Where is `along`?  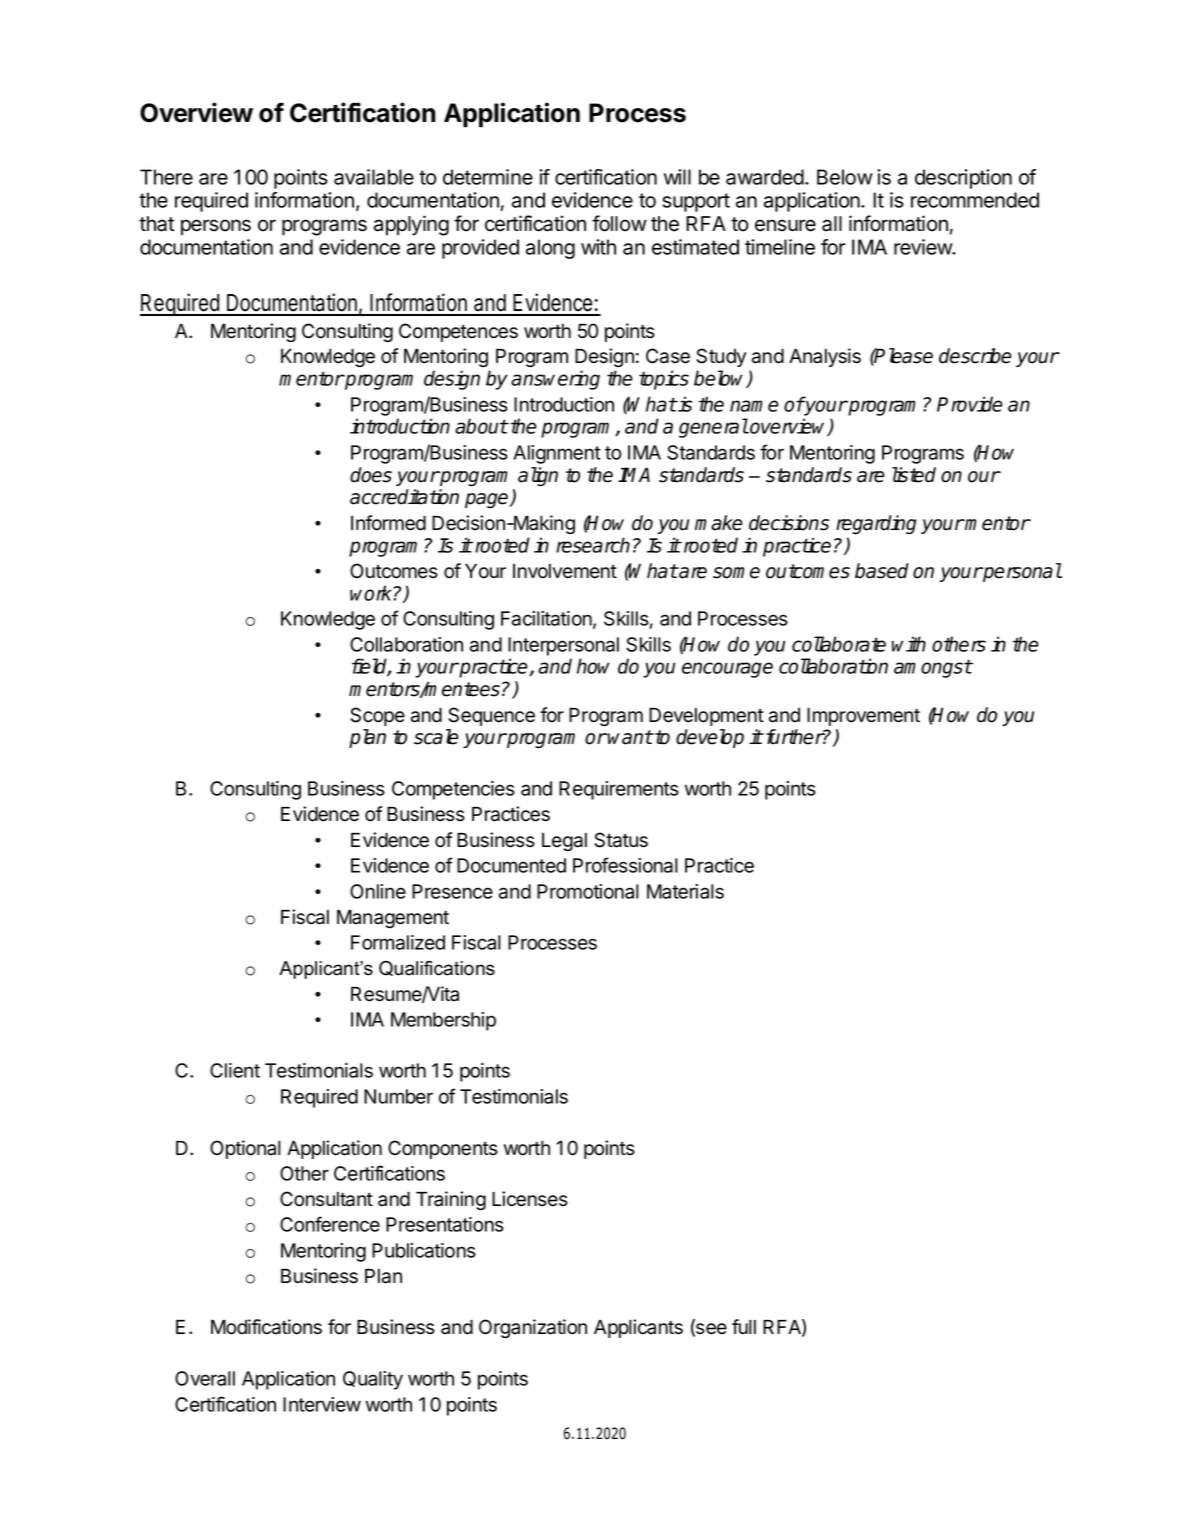
along is located at coordinates (550, 249).
